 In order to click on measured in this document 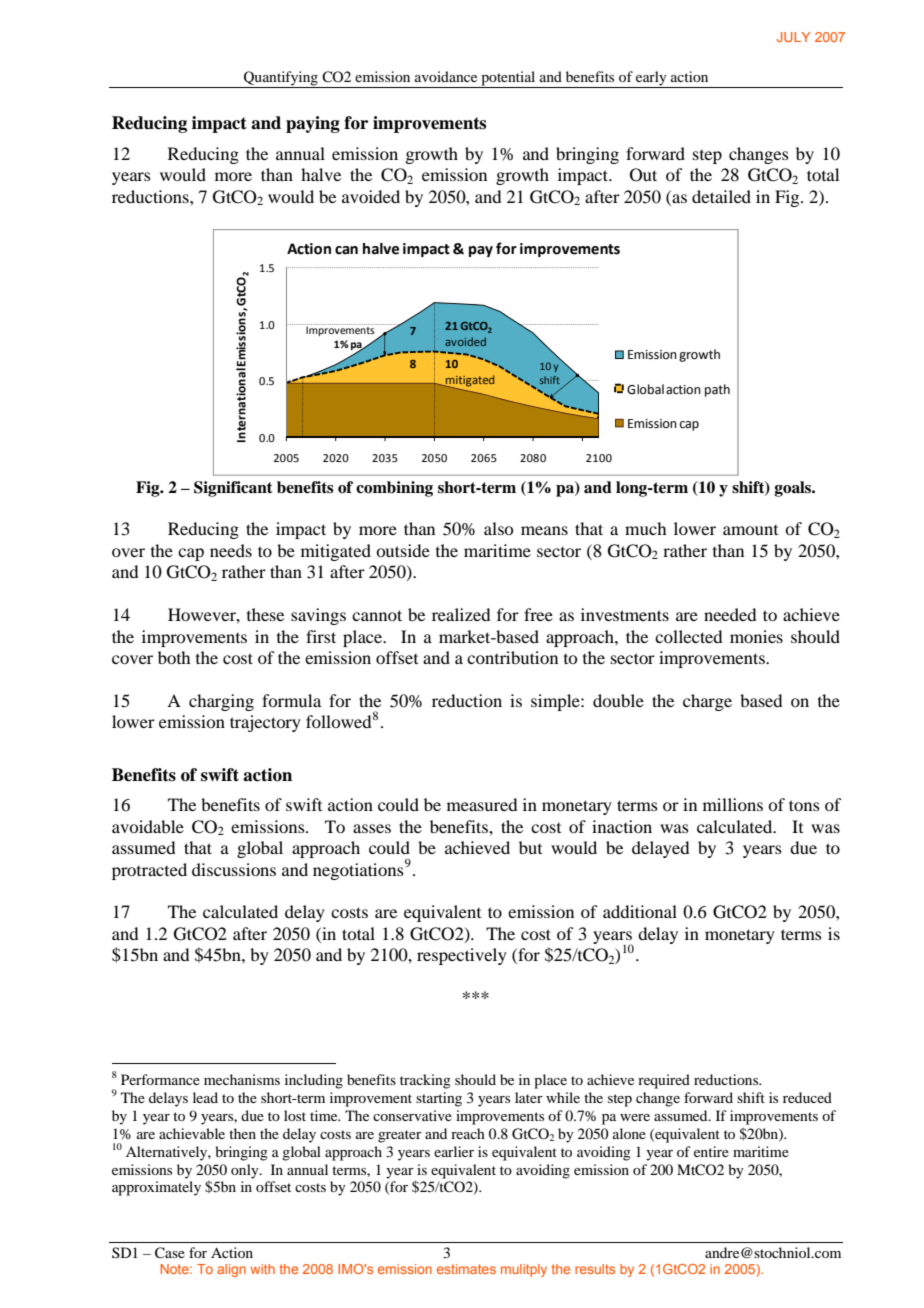, I will do `click(482, 804)`.
